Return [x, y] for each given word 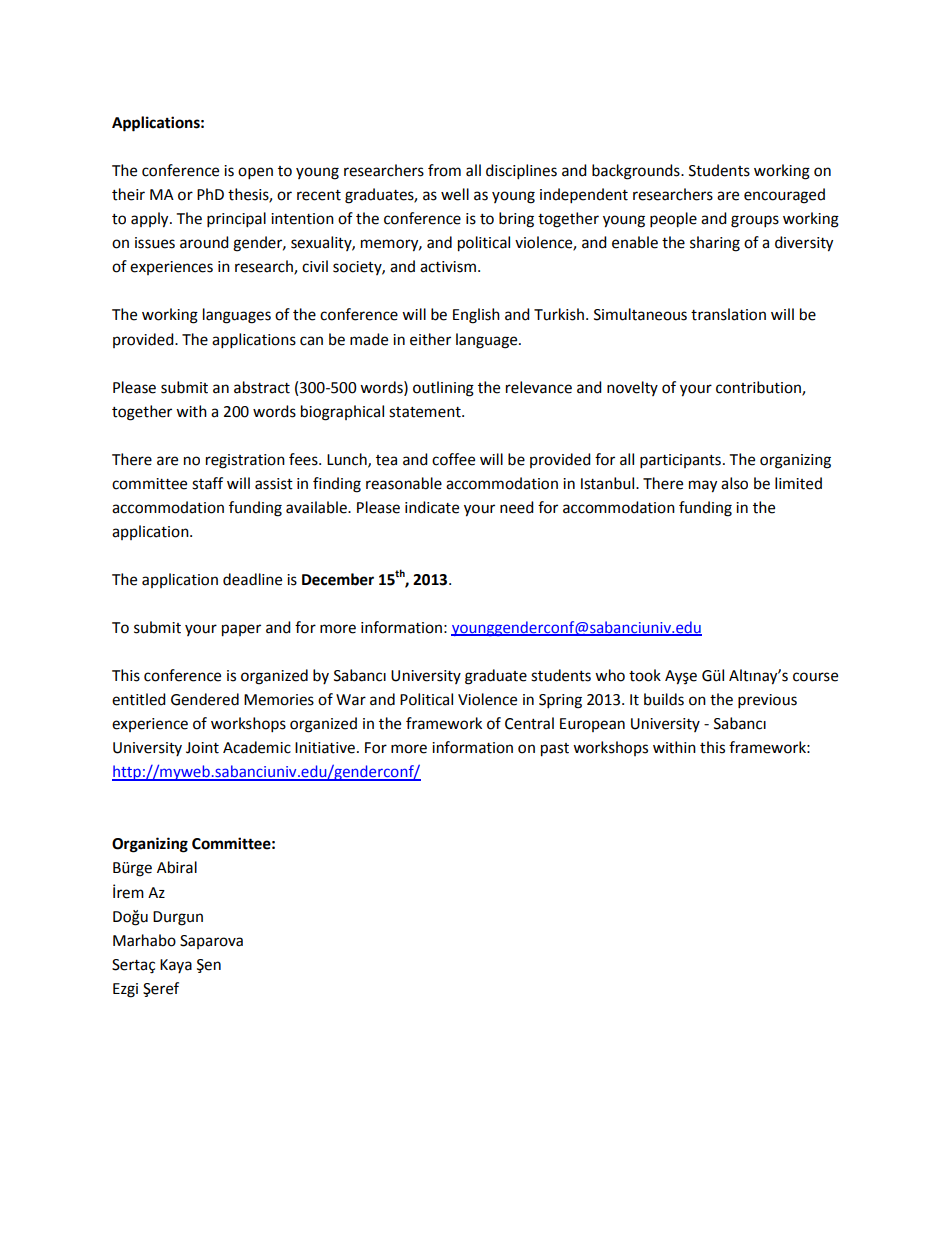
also [734, 483]
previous [767, 701]
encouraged [784, 196]
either [430, 339]
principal [236, 220]
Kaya [176, 966]
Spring [560, 701]
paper [241, 630]
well [455, 194]
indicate [432, 507]
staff [207, 483]
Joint [202, 748]
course [815, 677]
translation [728, 314]
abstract [262, 387]
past [555, 750]
